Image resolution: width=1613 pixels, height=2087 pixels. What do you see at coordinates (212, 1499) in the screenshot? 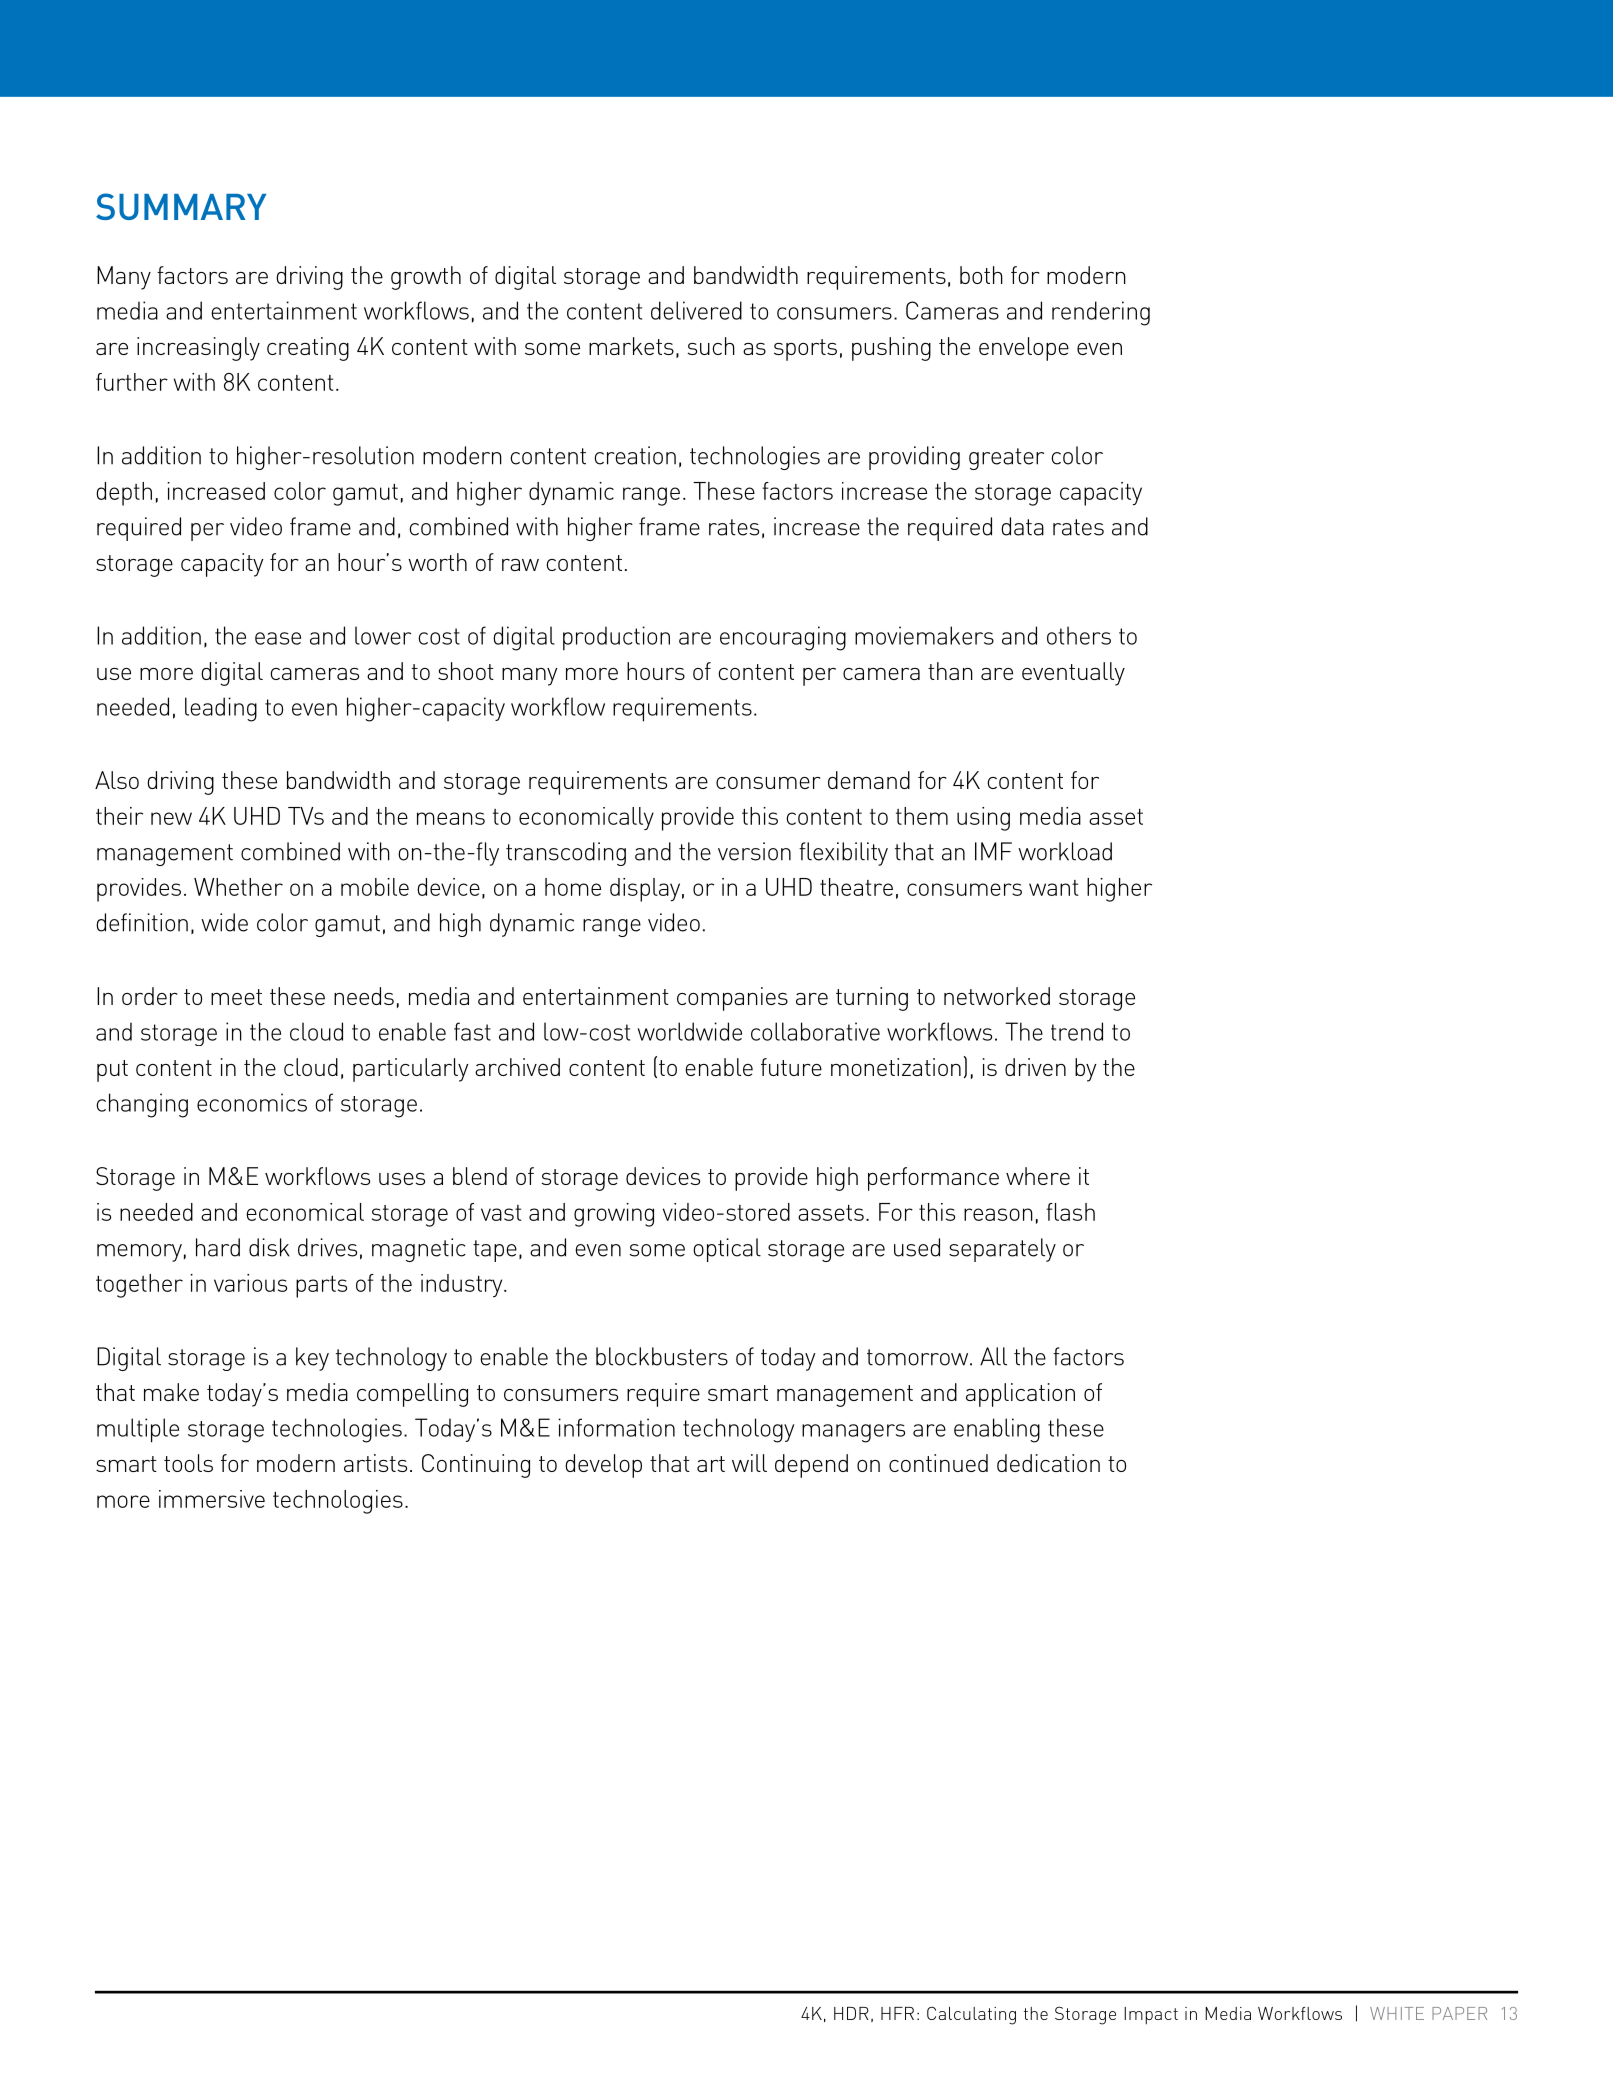
I see `immersive` at bounding box center [212, 1499].
